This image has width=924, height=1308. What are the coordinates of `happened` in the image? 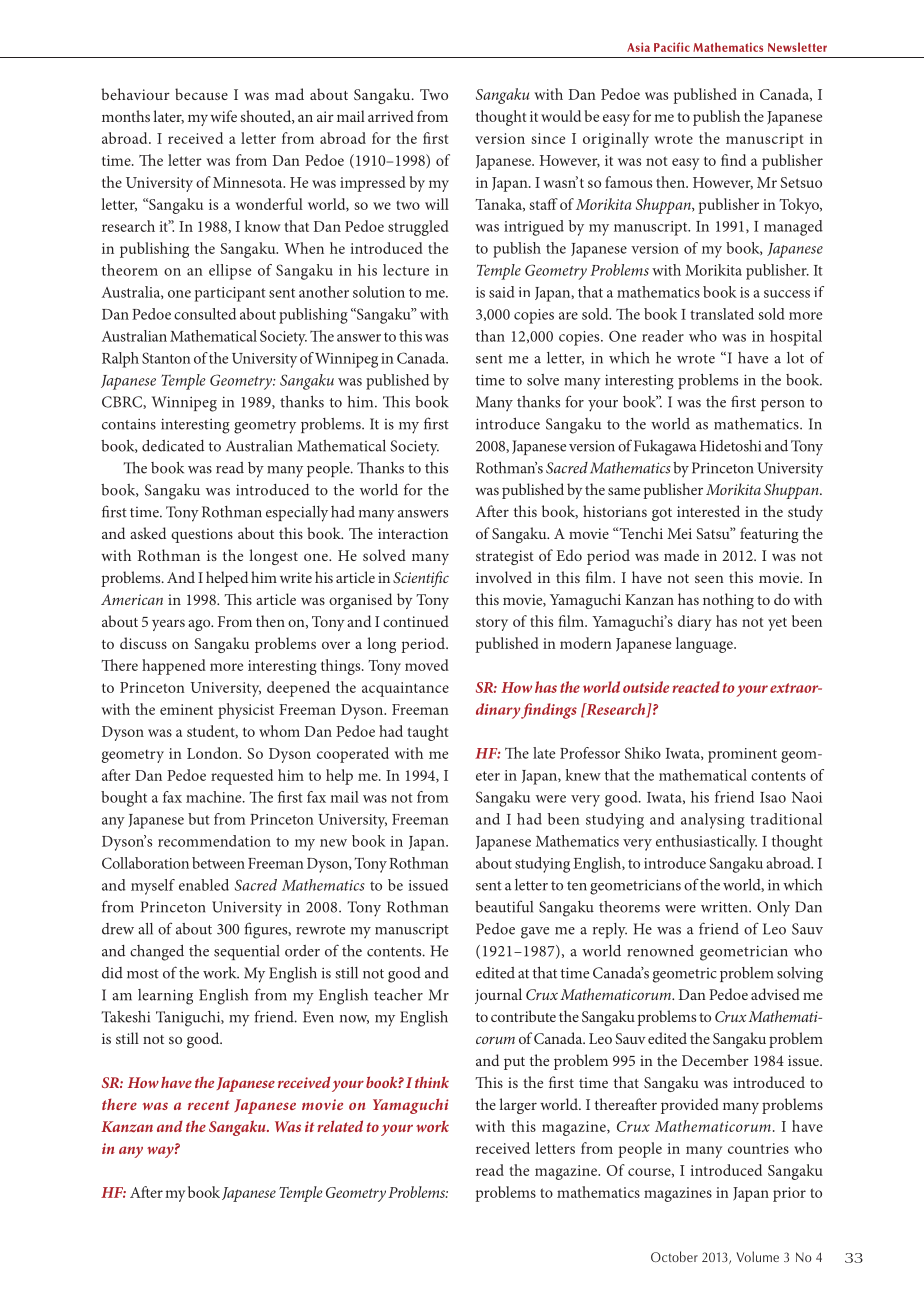 It's located at (174, 667).
